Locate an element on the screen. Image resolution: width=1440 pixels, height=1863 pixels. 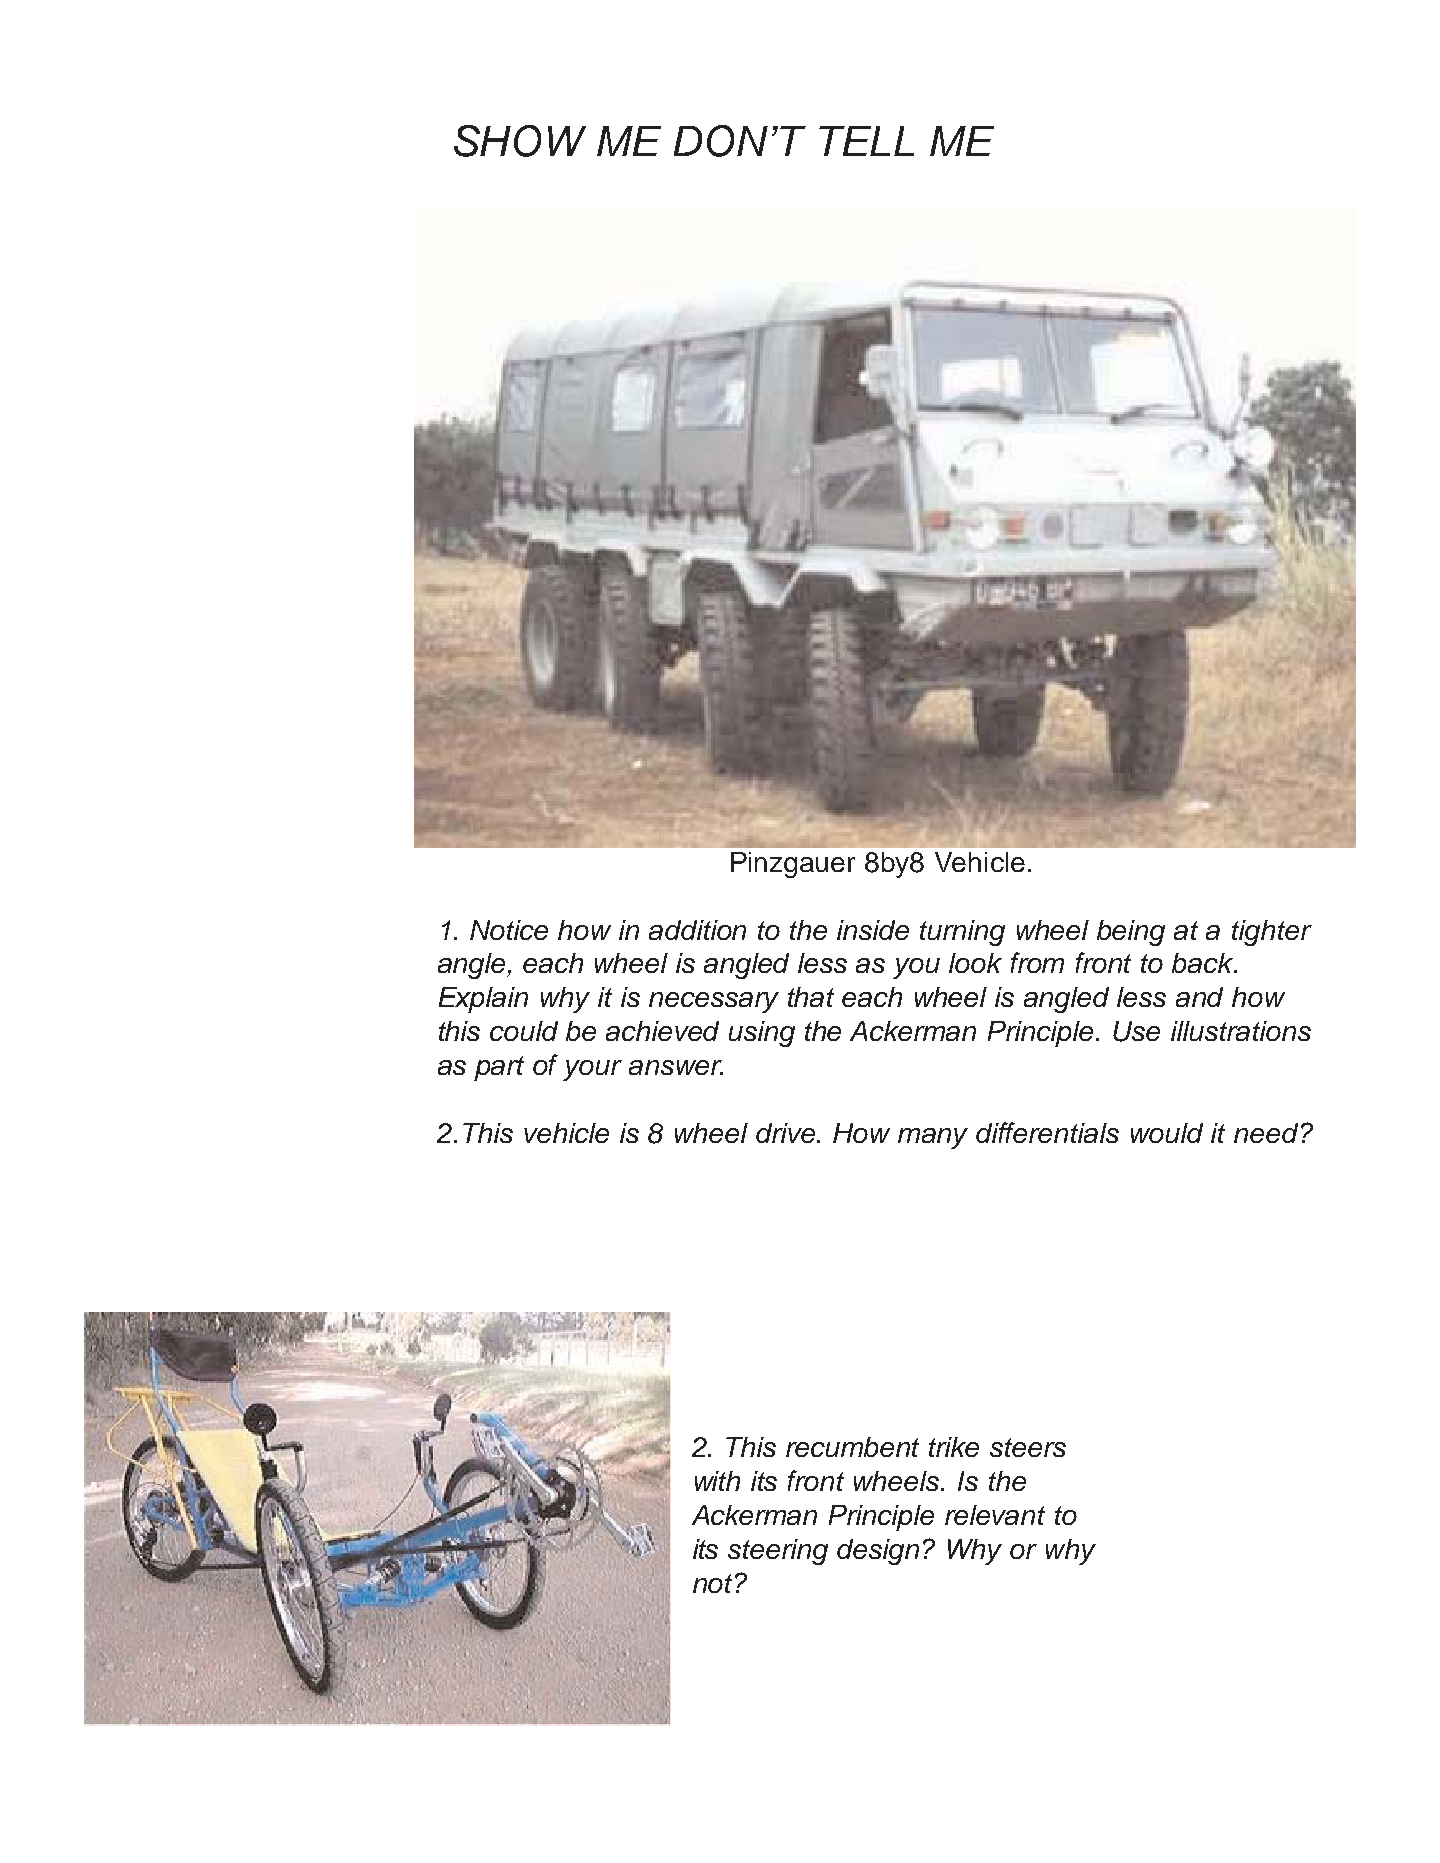
inside is located at coordinates (873, 930).
